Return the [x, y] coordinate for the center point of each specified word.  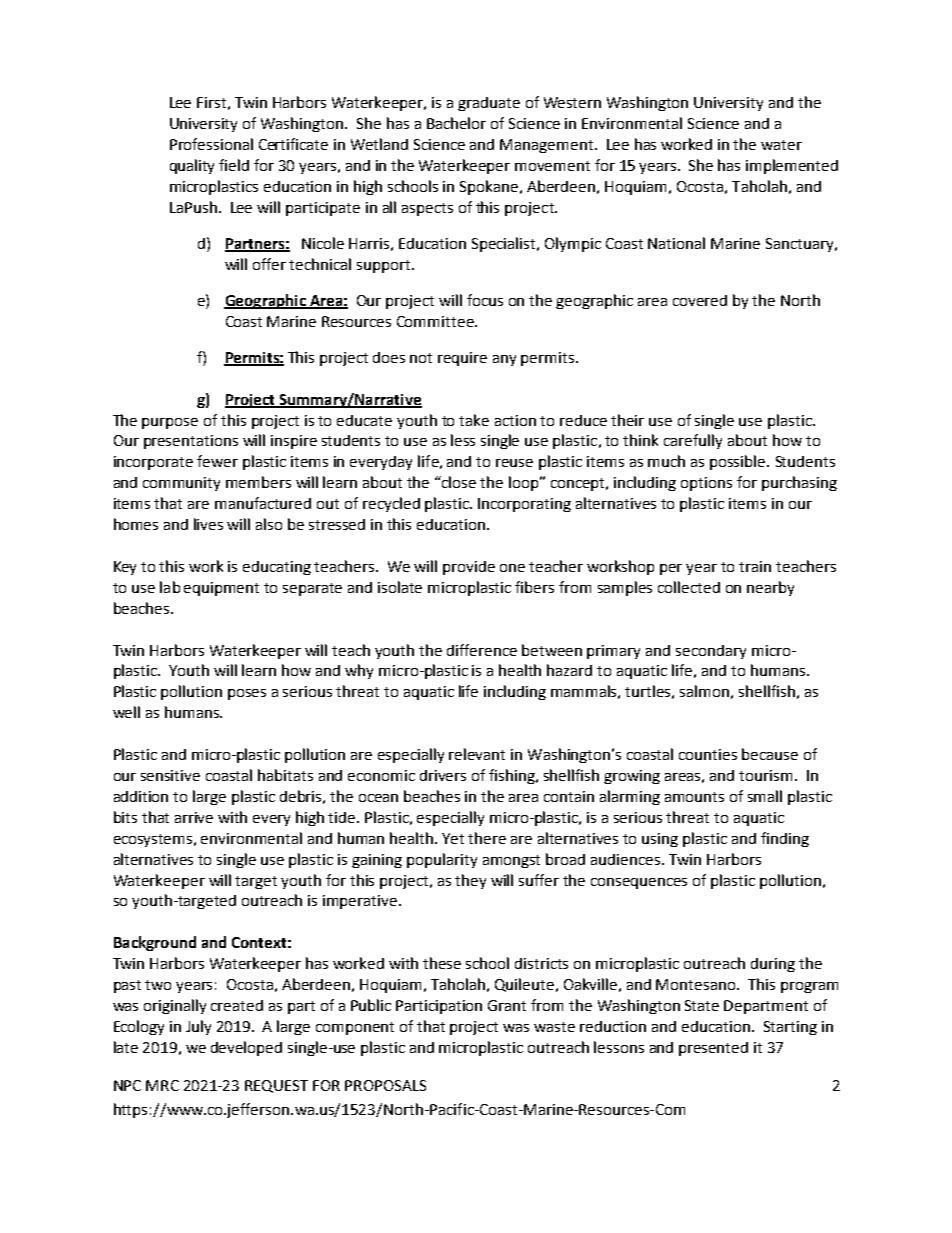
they [470, 881]
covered [700, 300]
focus [485, 300]
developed [246, 1048]
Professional [211, 144]
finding [785, 839]
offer [269, 264]
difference [482, 650]
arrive [194, 817]
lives [208, 524]
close [458, 482]
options [706, 484]
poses [247, 694]
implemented [792, 166]
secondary [711, 652]
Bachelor [456, 123]
